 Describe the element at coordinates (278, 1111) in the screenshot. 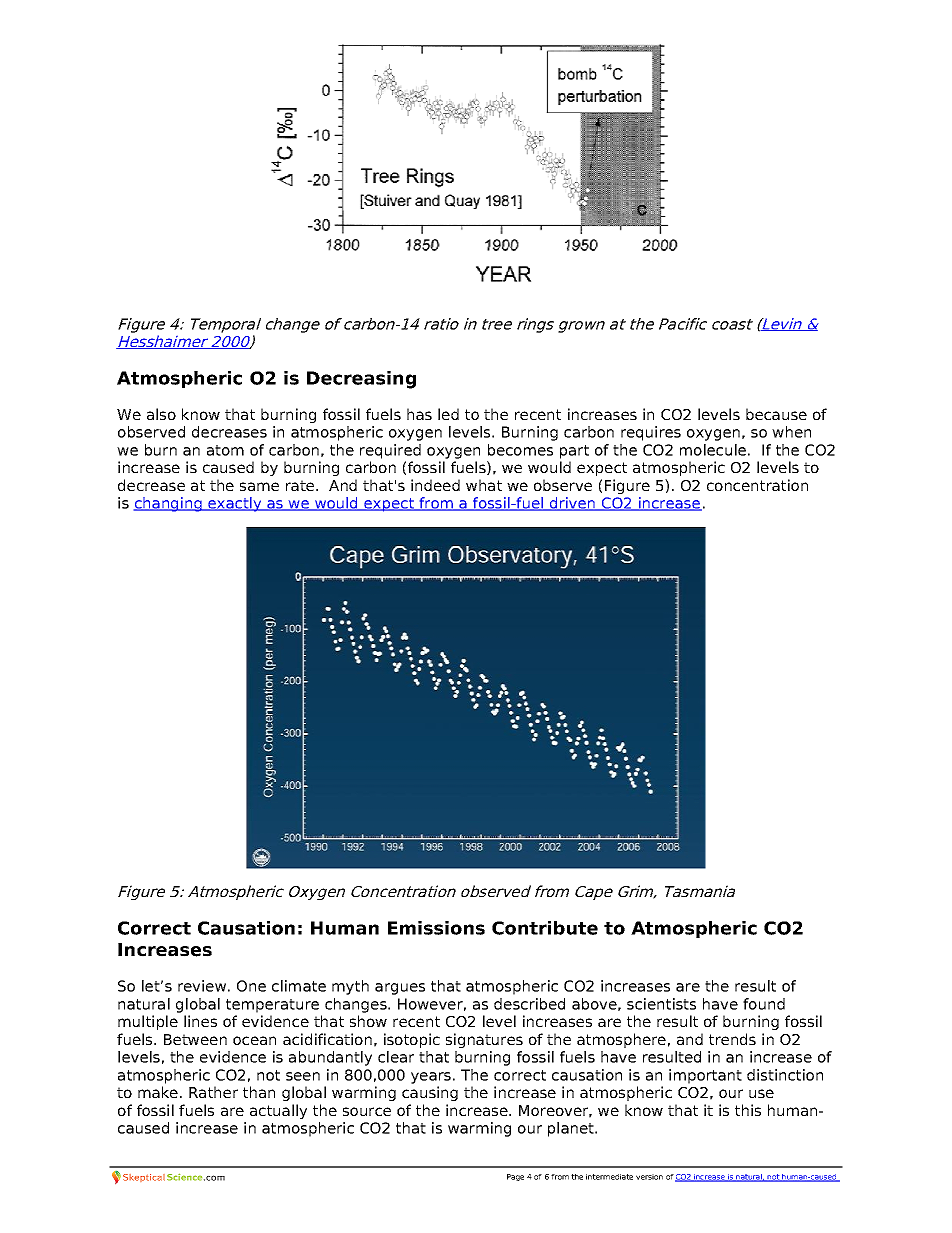

I see `actually` at that location.
